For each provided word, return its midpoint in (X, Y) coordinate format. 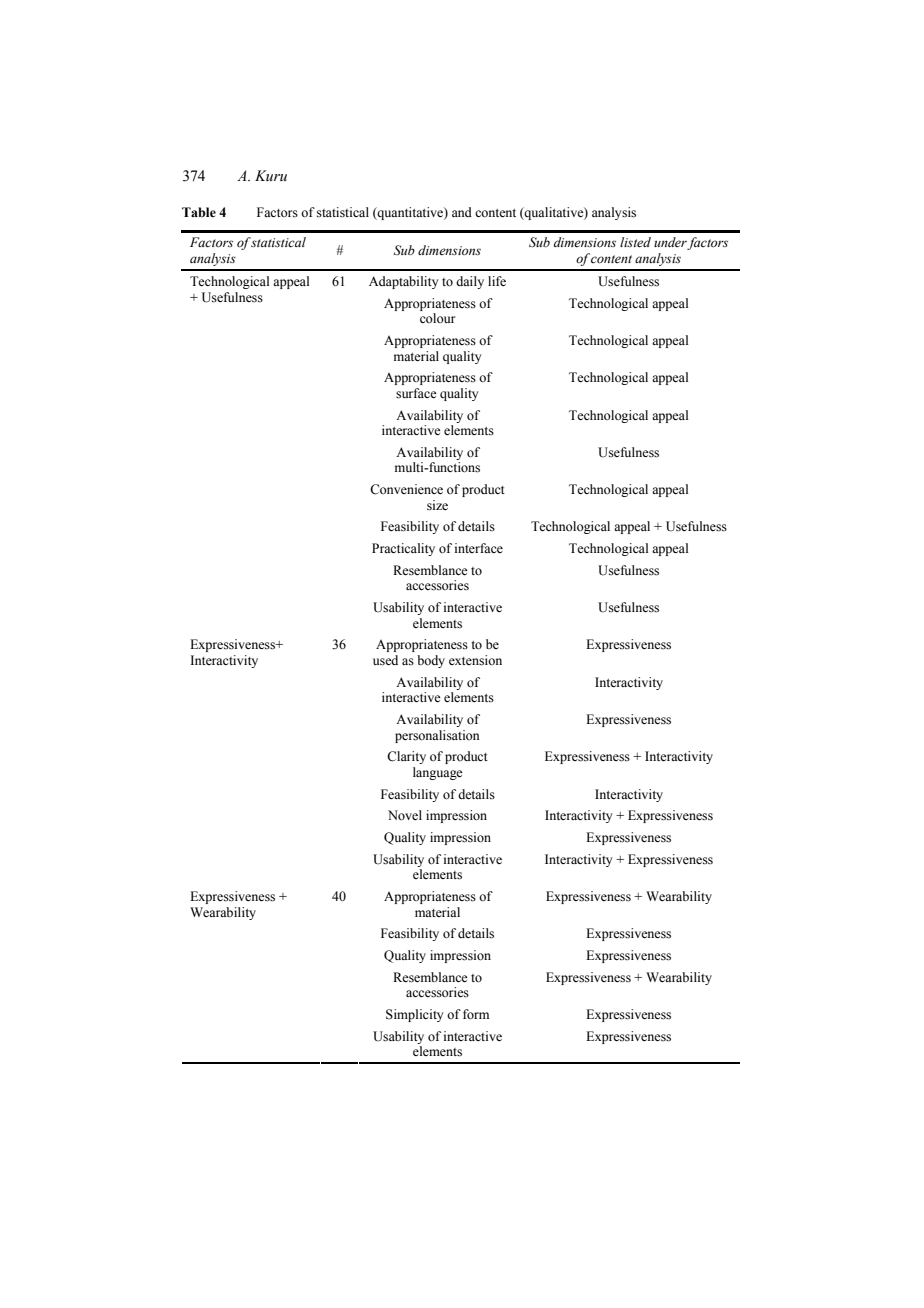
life (497, 281)
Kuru (271, 175)
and (462, 212)
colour (437, 318)
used (385, 660)
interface (479, 548)
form (476, 1014)
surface (416, 393)
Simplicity (414, 1015)
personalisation (437, 736)
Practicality (403, 549)
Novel (405, 815)
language (438, 773)
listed (635, 242)
